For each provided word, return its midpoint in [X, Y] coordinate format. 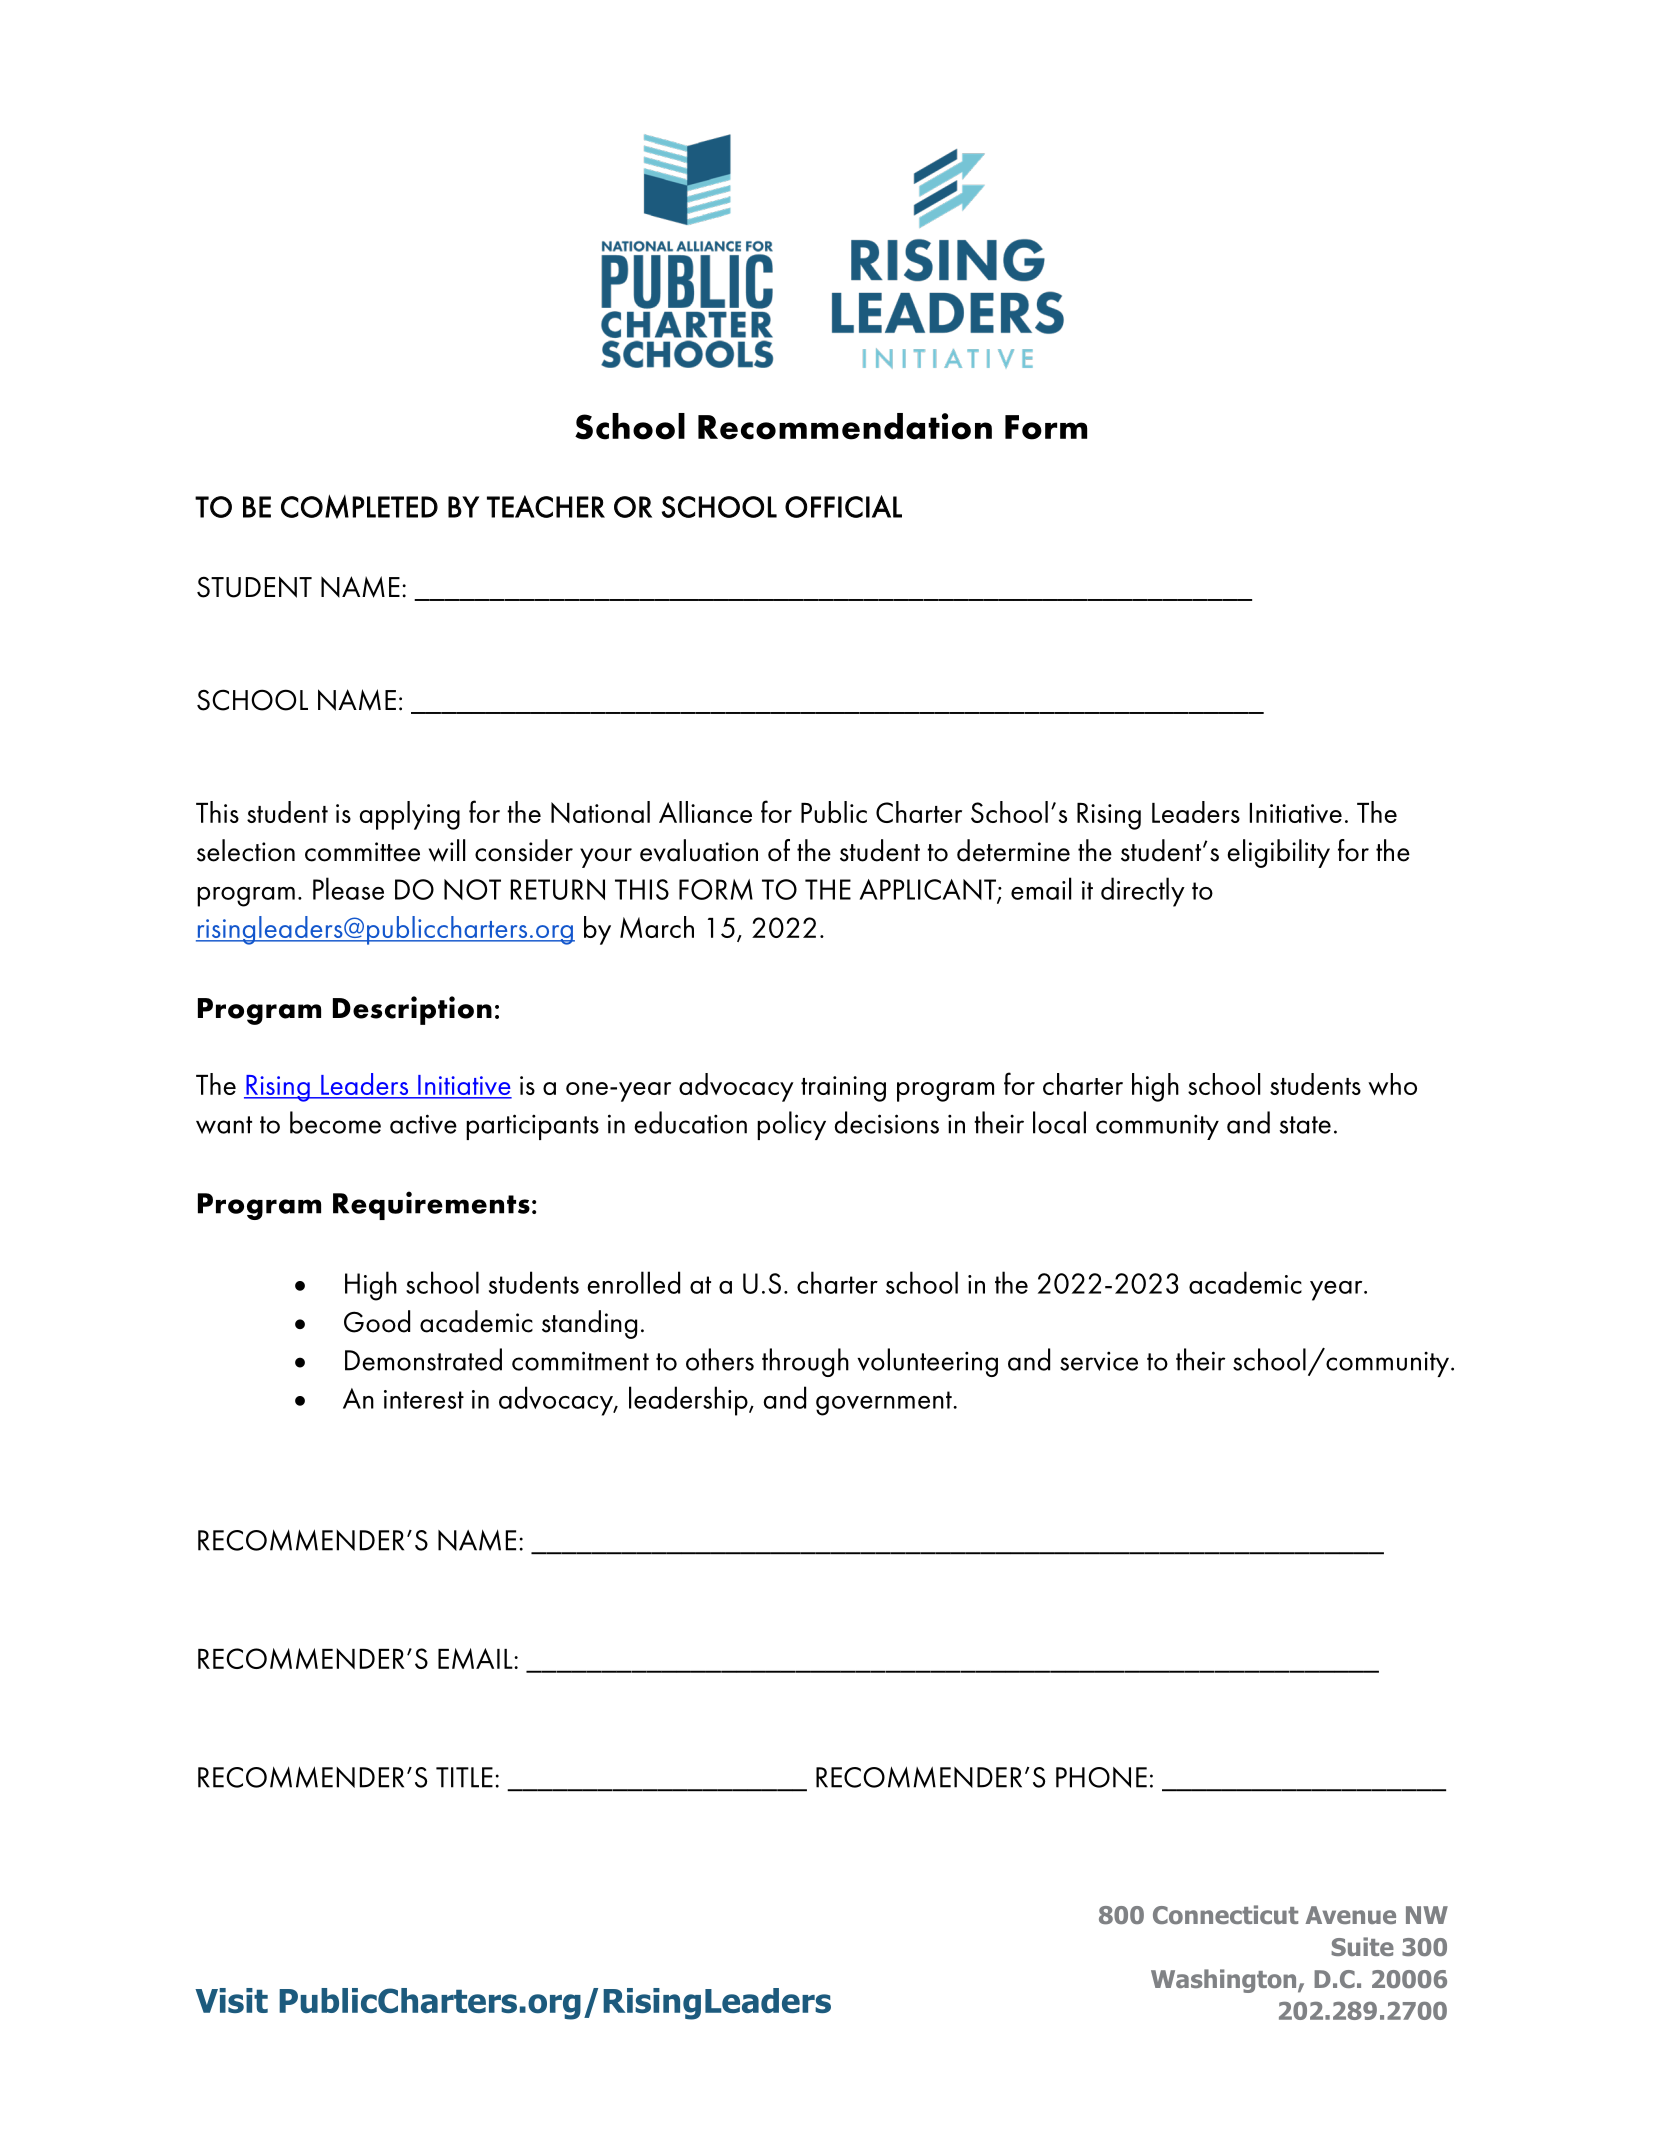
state [1305, 1125]
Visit [231, 2000]
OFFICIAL [843, 506]
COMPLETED [359, 507]
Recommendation [845, 426]
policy [791, 1125]
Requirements [431, 1205]
